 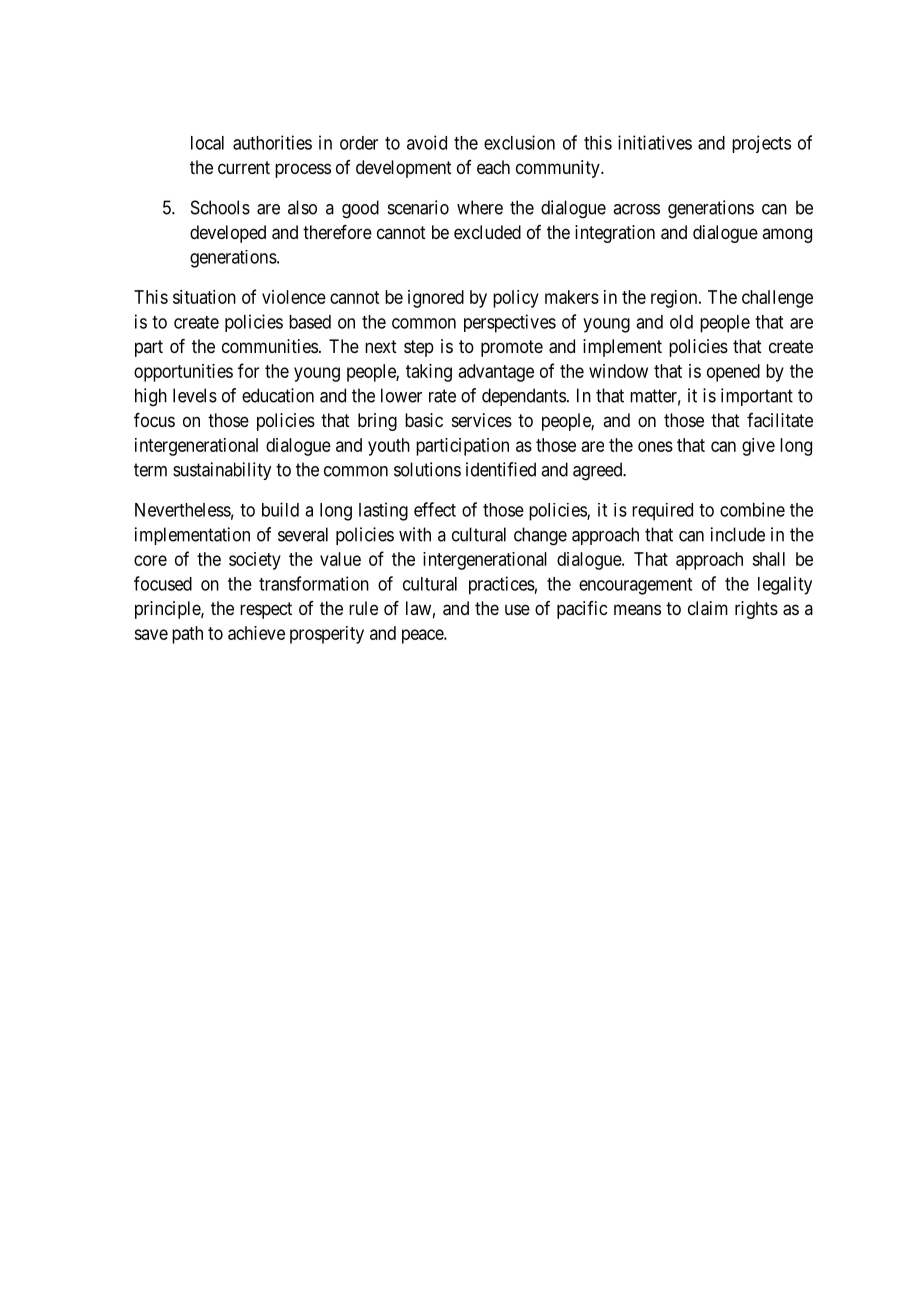 I want to click on levels, so click(x=195, y=395).
